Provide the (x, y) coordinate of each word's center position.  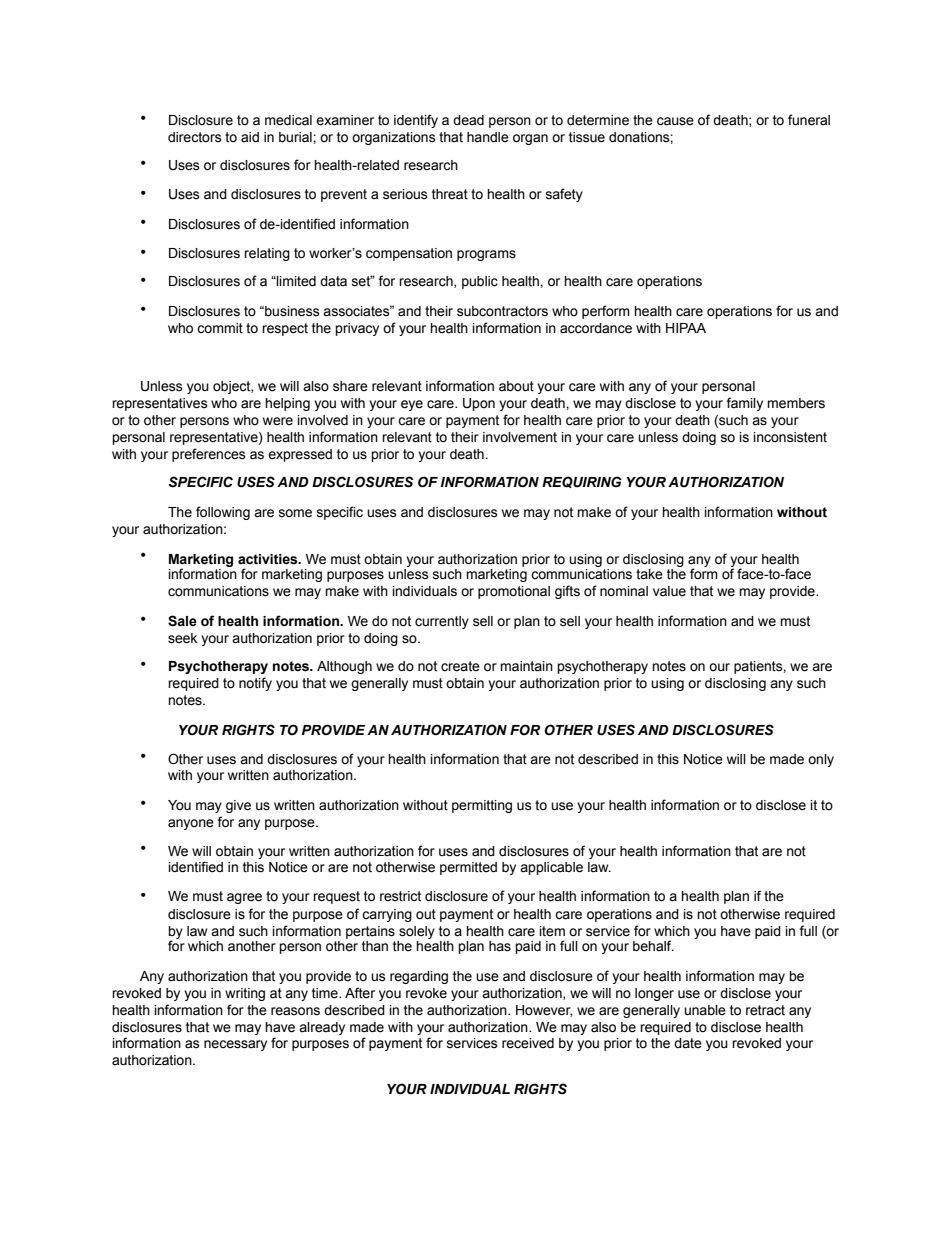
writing (245, 994)
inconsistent (790, 437)
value (669, 591)
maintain (526, 666)
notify (255, 684)
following (223, 513)
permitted (468, 868)
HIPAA (686, 328)
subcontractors (502, 311)
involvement (520, 437)
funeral (809, 120)
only (821, 760)
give (238, 806)
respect (285, 329)
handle (488, 137)
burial (296, 137)
